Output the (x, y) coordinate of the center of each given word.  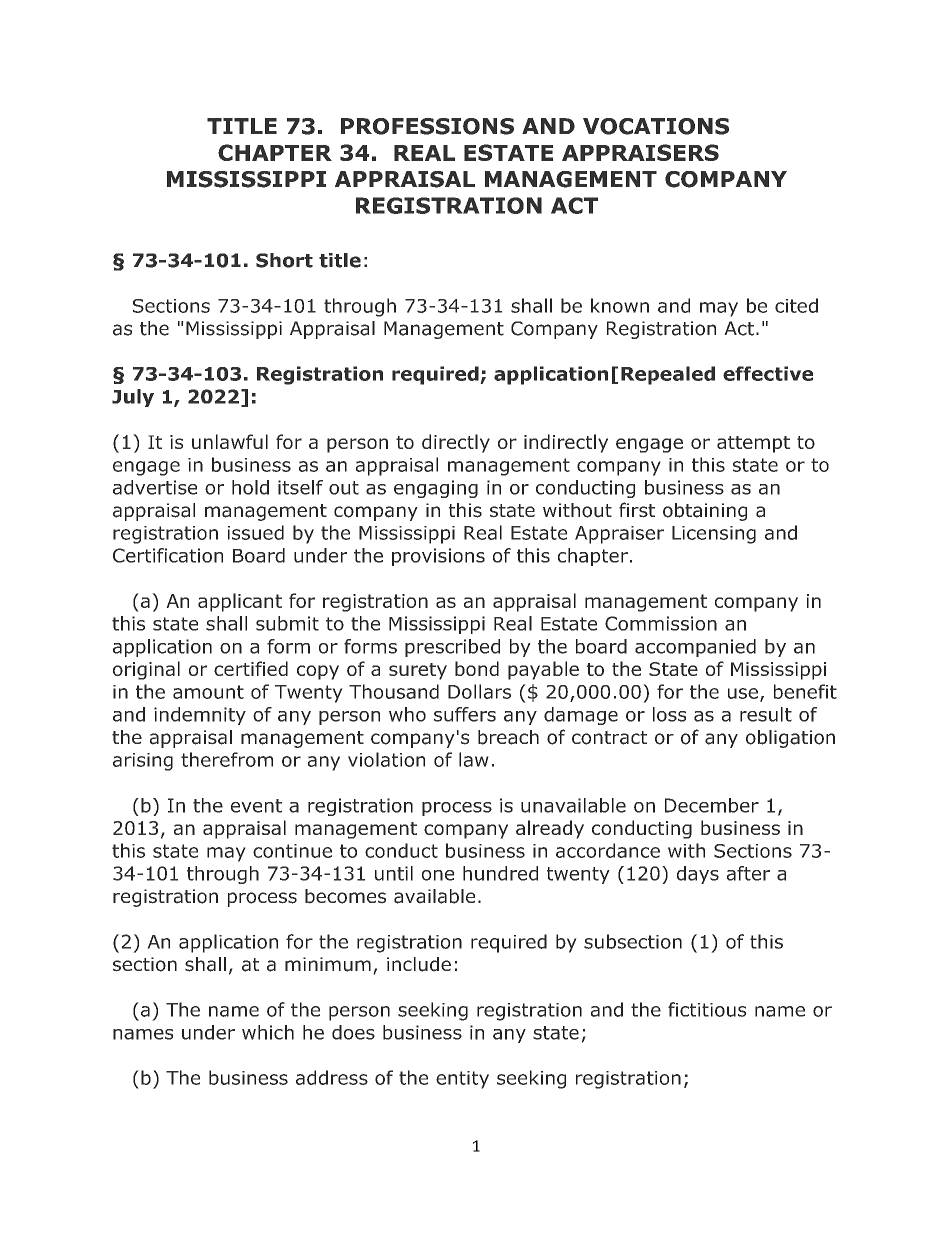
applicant (240, 602)
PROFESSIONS (427, 126)
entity (462, 1080)
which (268, 1032)
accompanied (695, 648)
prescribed (452, 648)
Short (284, 260)
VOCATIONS (656, 126)
